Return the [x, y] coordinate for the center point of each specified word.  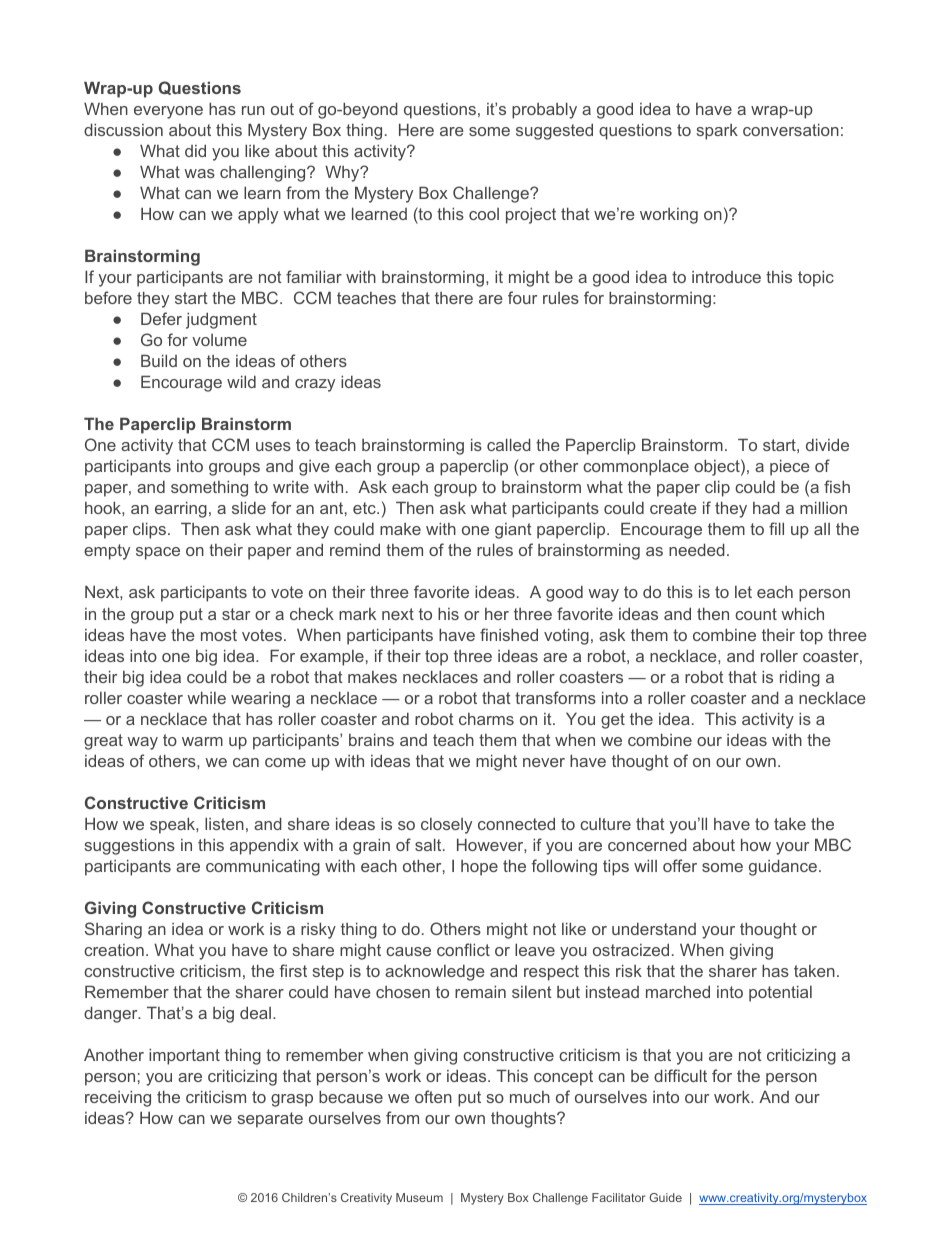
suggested [554, 131]
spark [717, 132]
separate [270, 1120]
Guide [665, 1197]
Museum [419, 1197]
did [195, 150]
